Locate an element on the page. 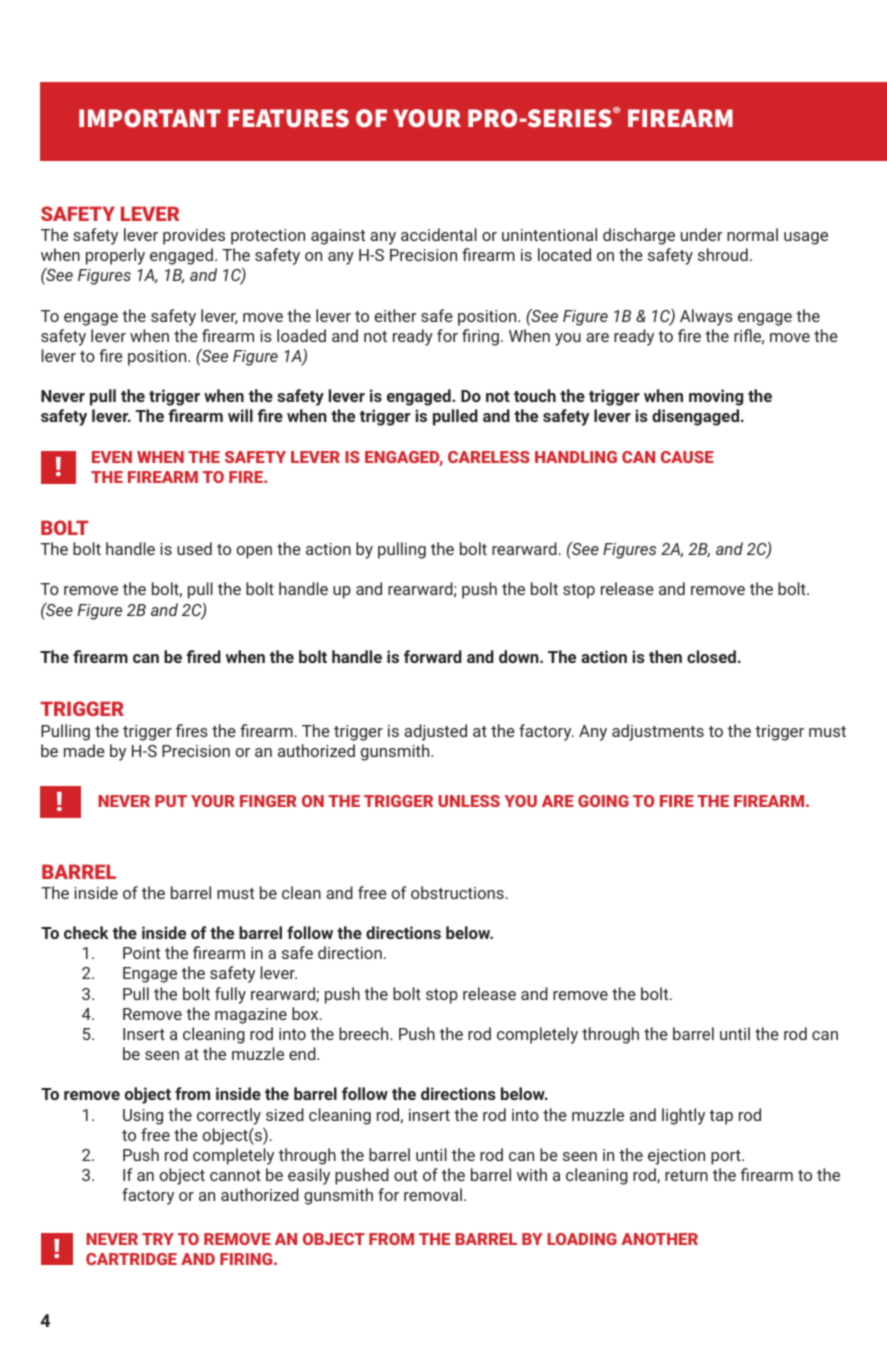 The image size is (887, 1372). closed is located at coordinates (711, 656).
